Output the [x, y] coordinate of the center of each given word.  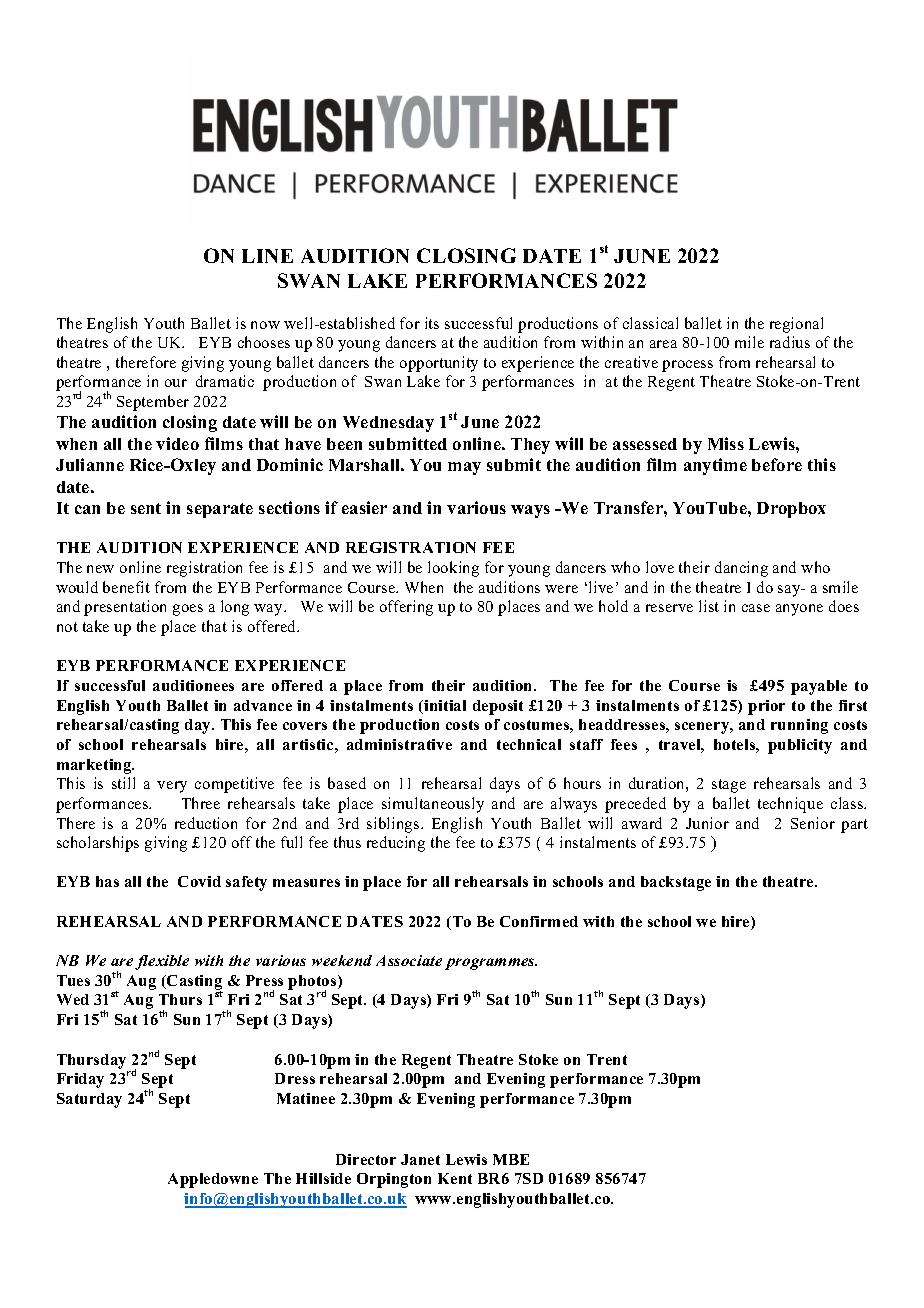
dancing [741, 569]
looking [453, 569]
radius [790, 342]
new [100, 569]
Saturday [89, 1100]
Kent [455, 1178]
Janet [420, 1159]
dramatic [225, 381]
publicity [800, 746]
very [172, 787]
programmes [491, 964]
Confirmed [539, 921]
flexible [162, 962]
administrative [399, 744]
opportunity [439, 364]
